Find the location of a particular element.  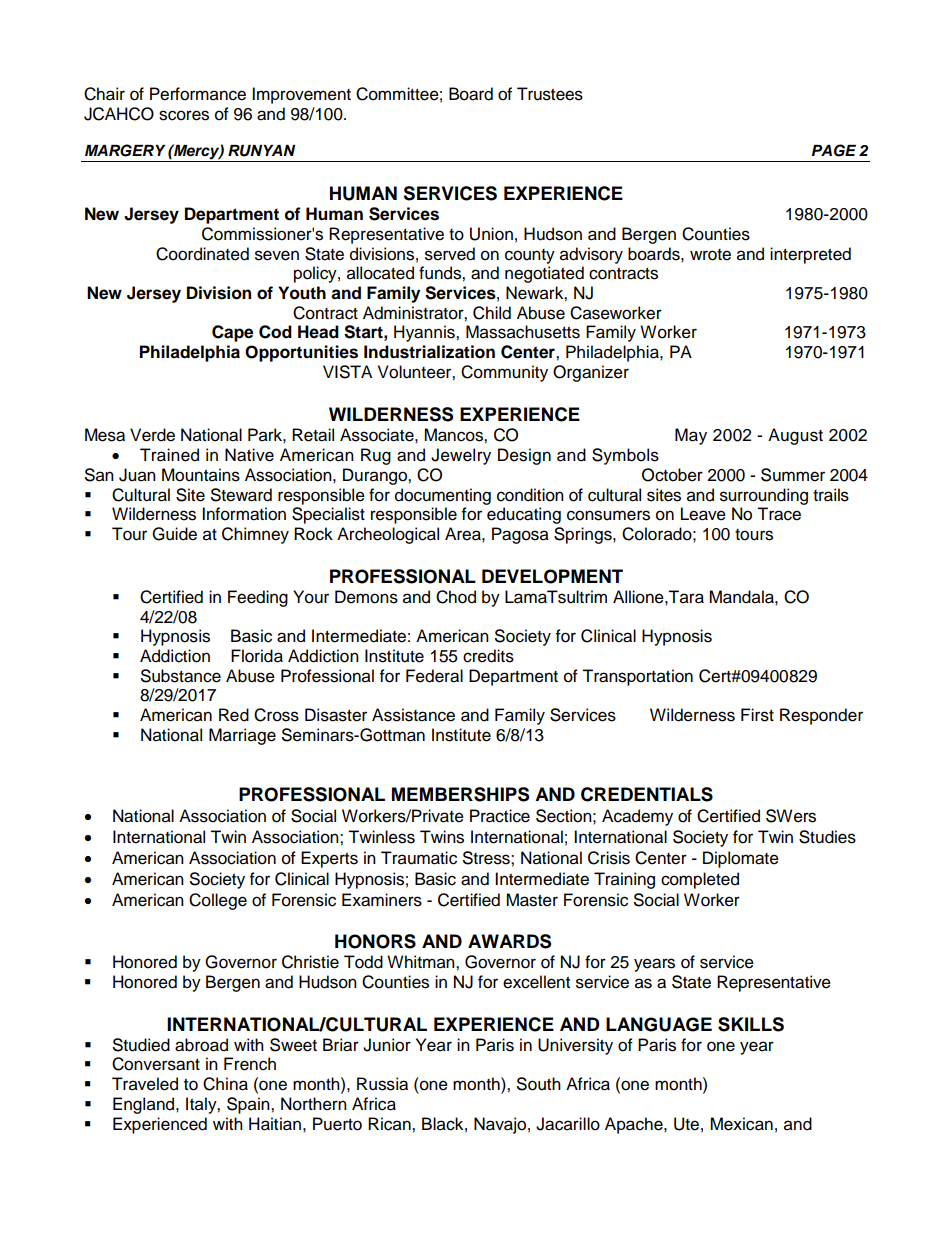

scores is located at coordinates (184, 115).
